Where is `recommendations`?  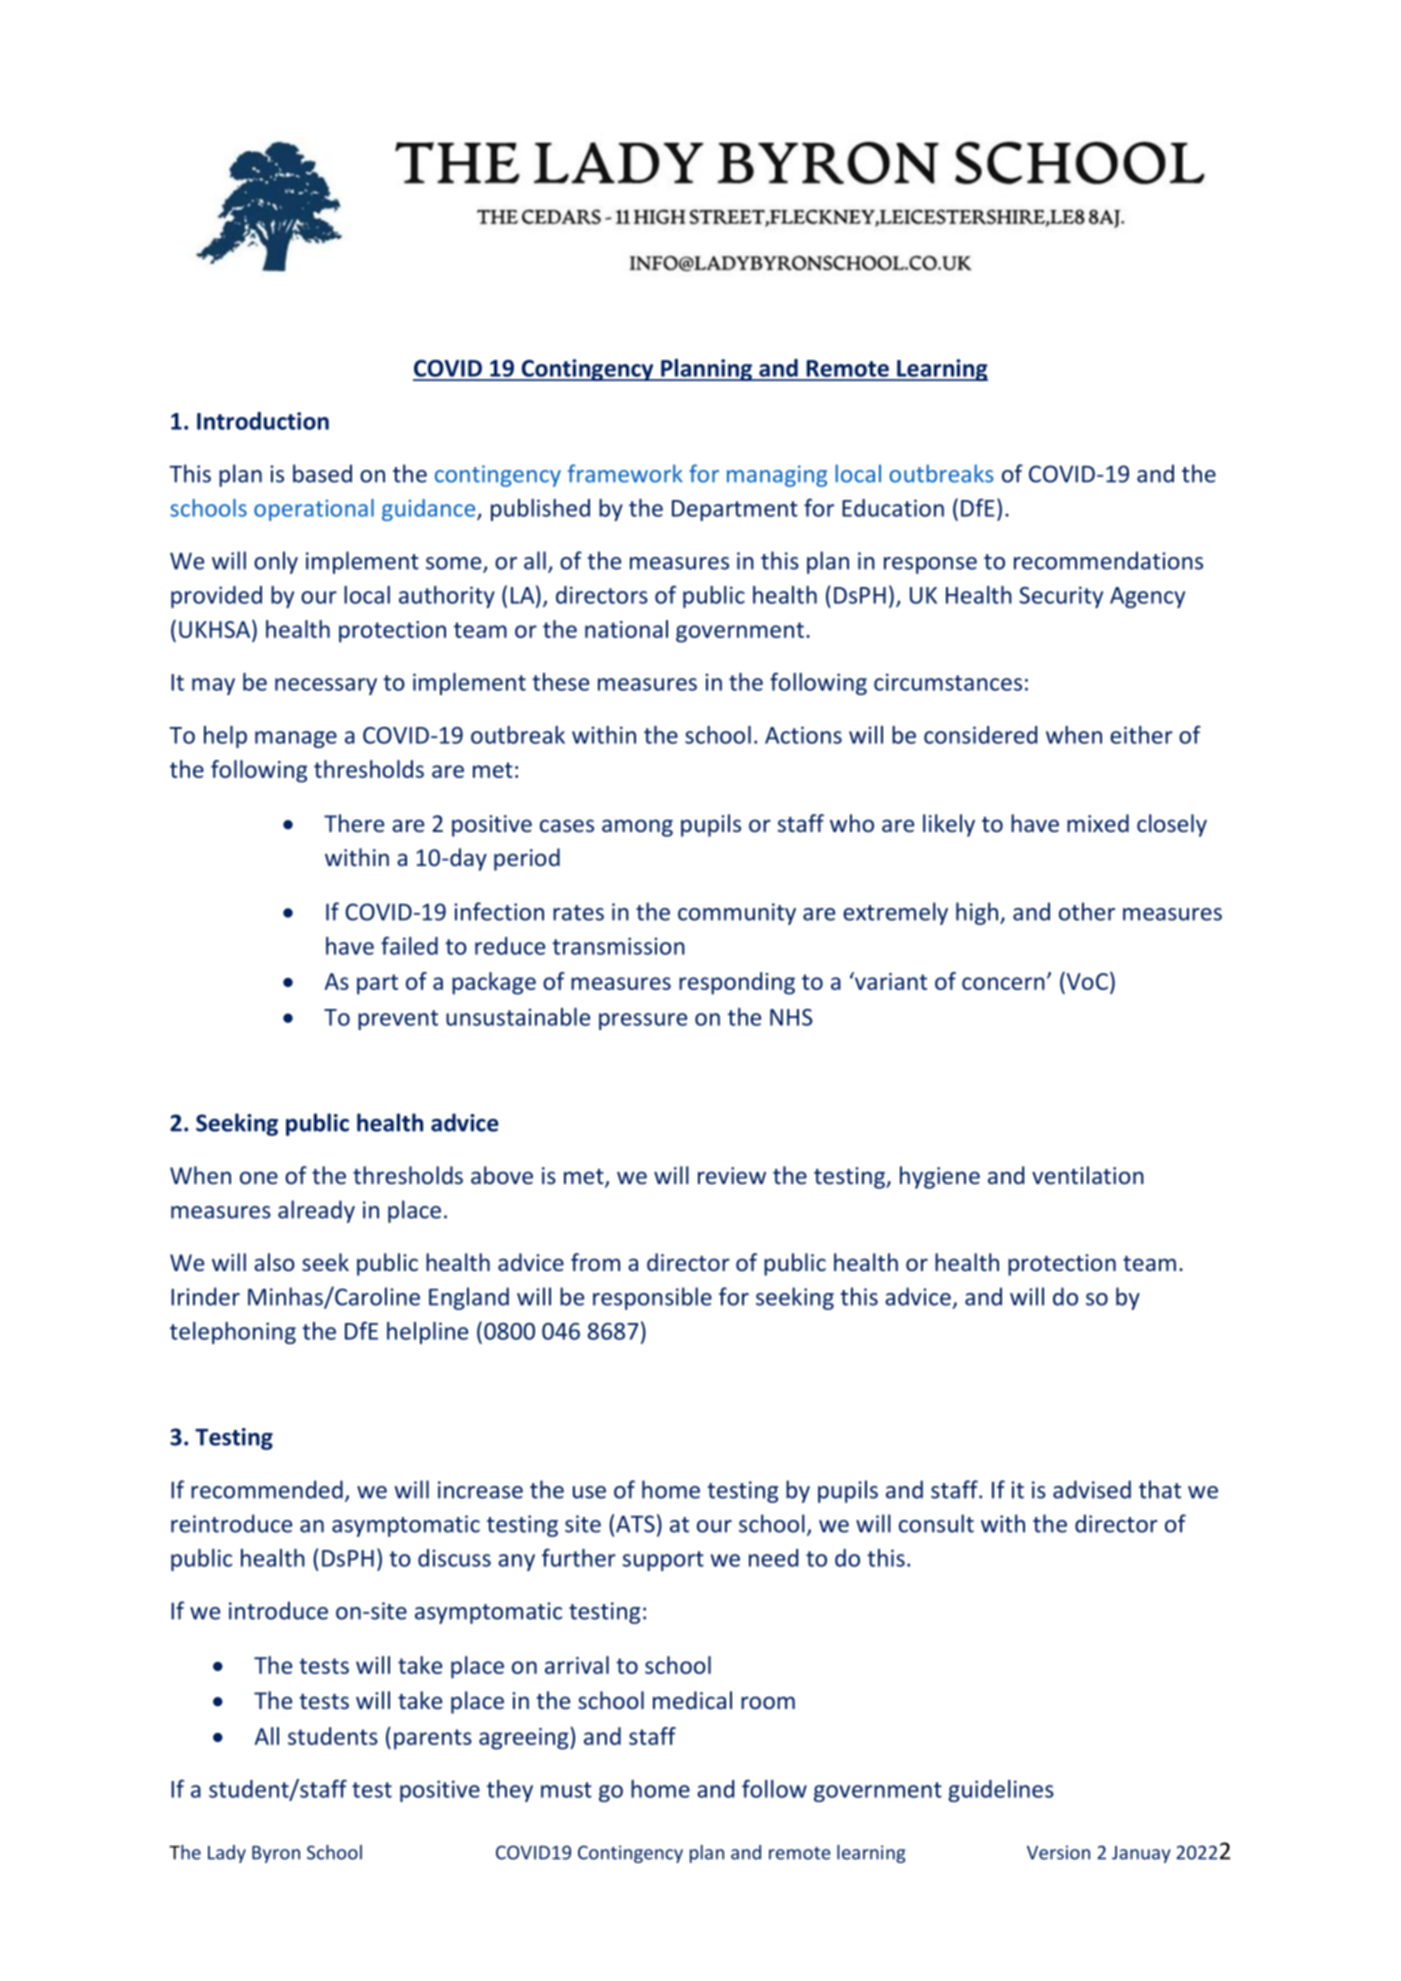
recommendations is located at coordinates (1108, 560).
